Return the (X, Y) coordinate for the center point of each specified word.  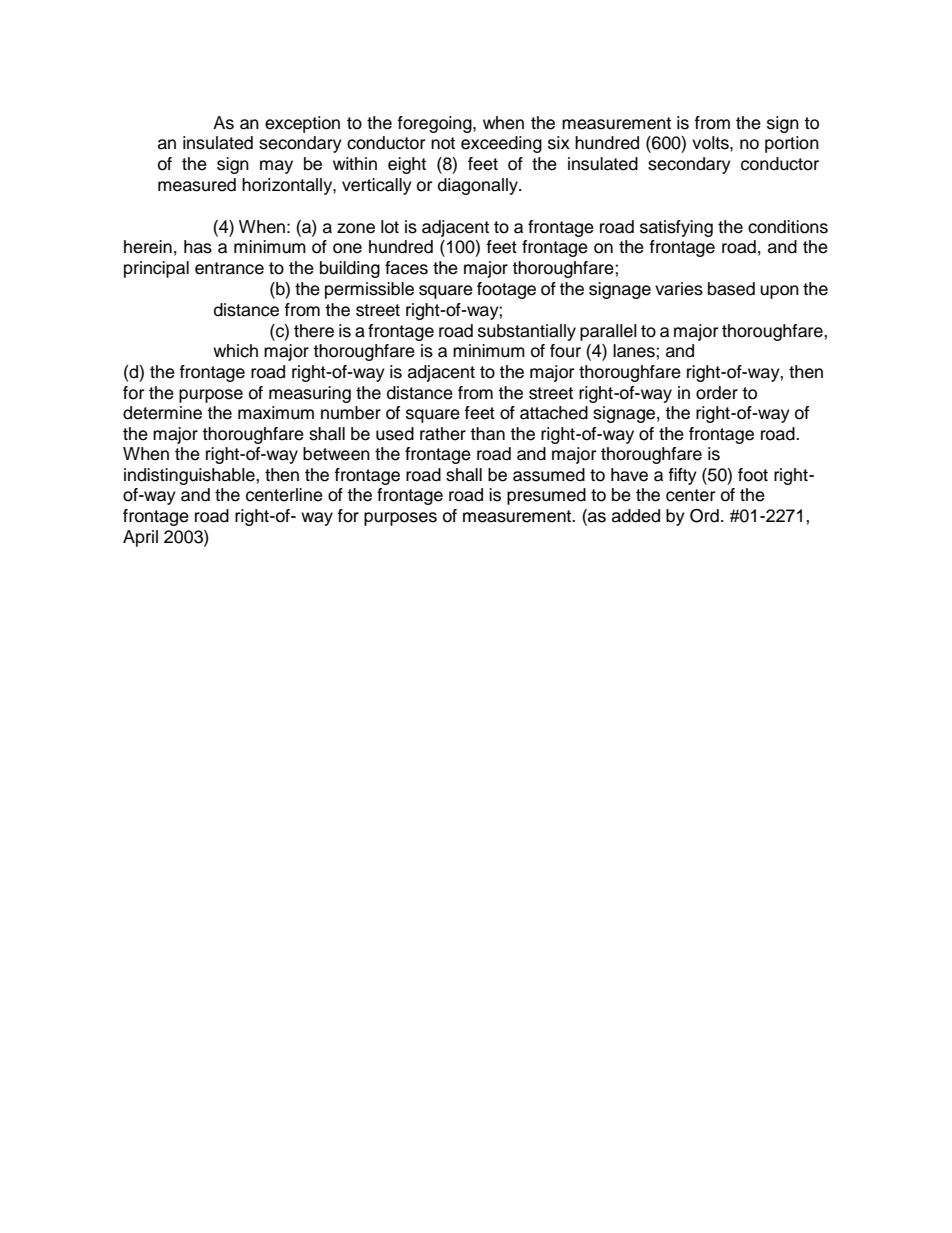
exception (302, 124)
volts (711, 143)
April (140, 538)
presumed (546, 496)
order (717, 393)
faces (406, 268)
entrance (229, 268)
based (731, 289)
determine (162, 413)
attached (554, 413)
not (443, 143)
